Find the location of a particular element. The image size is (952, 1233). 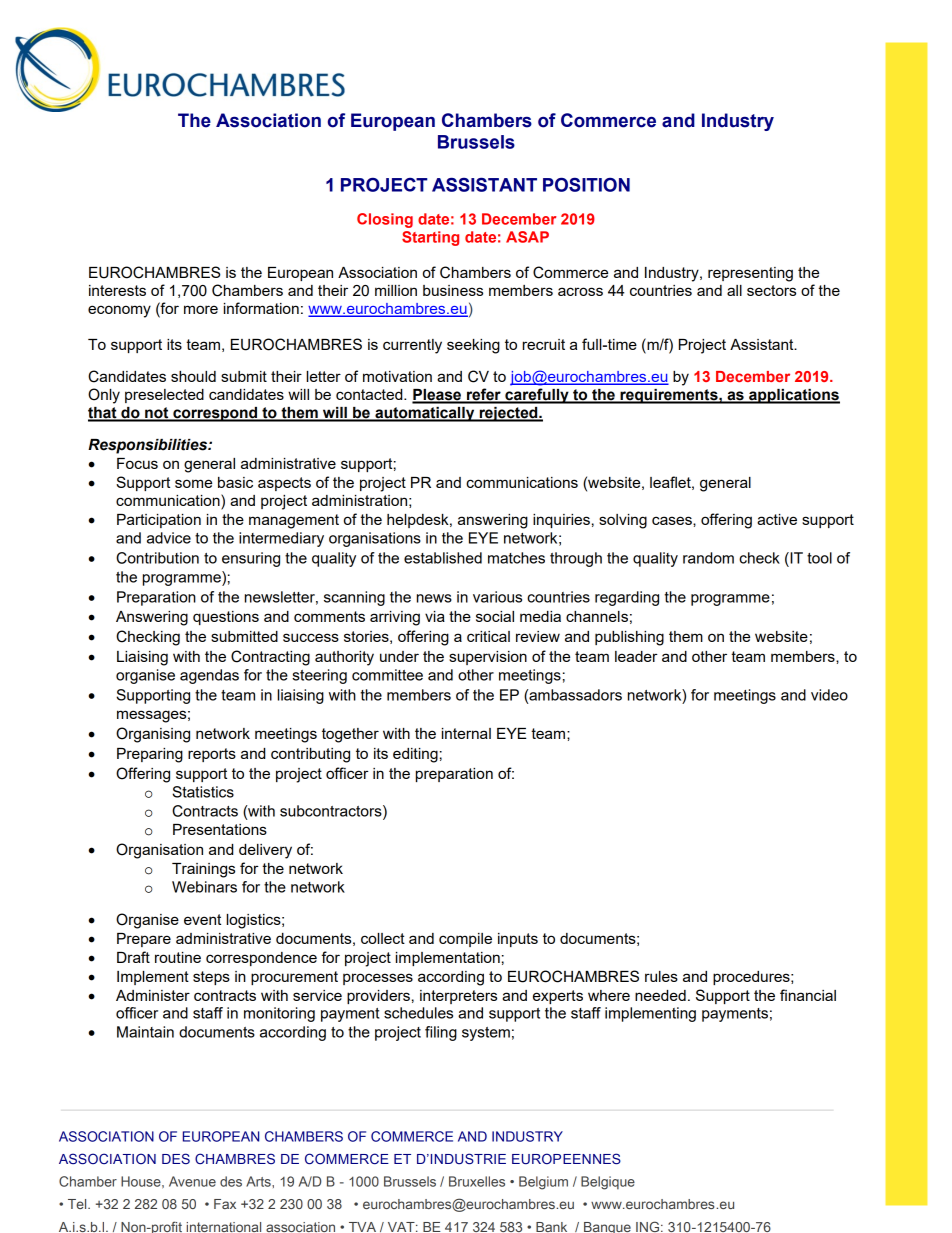

Avenue is located at coordinates (192, 1181).
